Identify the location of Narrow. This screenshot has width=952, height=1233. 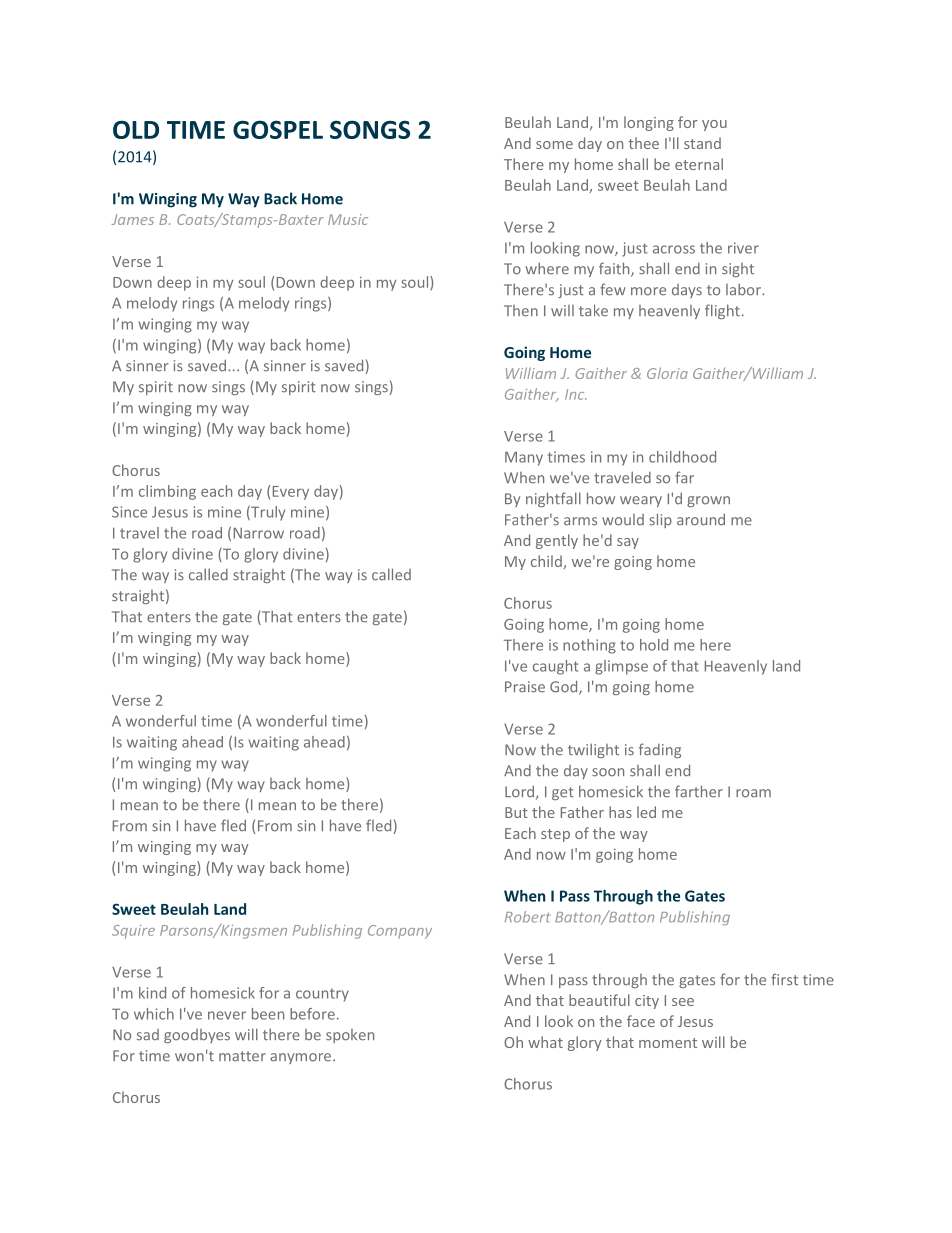
(259, 533).
